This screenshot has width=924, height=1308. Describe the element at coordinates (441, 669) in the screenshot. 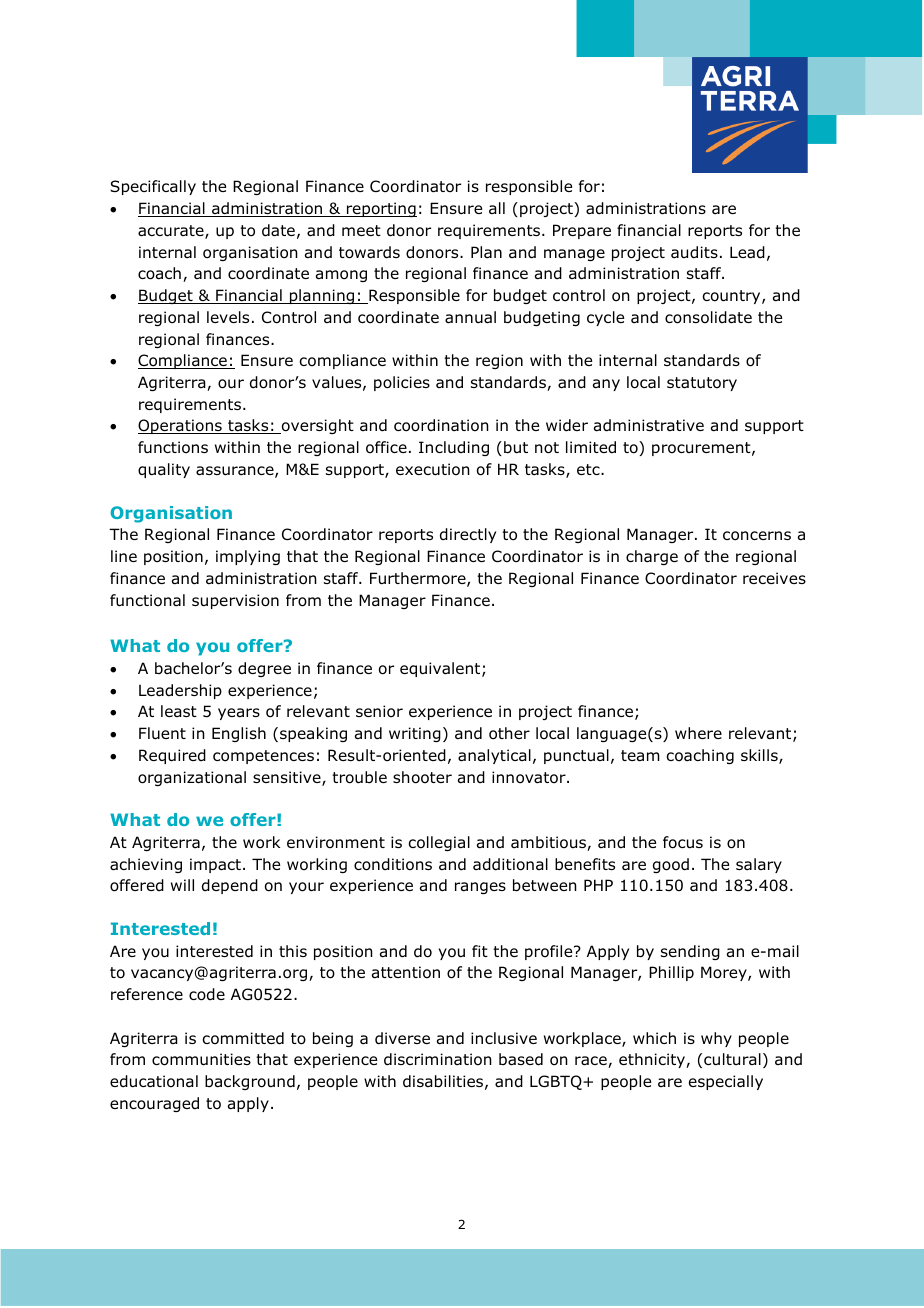

I see `equivalent` at that location.
